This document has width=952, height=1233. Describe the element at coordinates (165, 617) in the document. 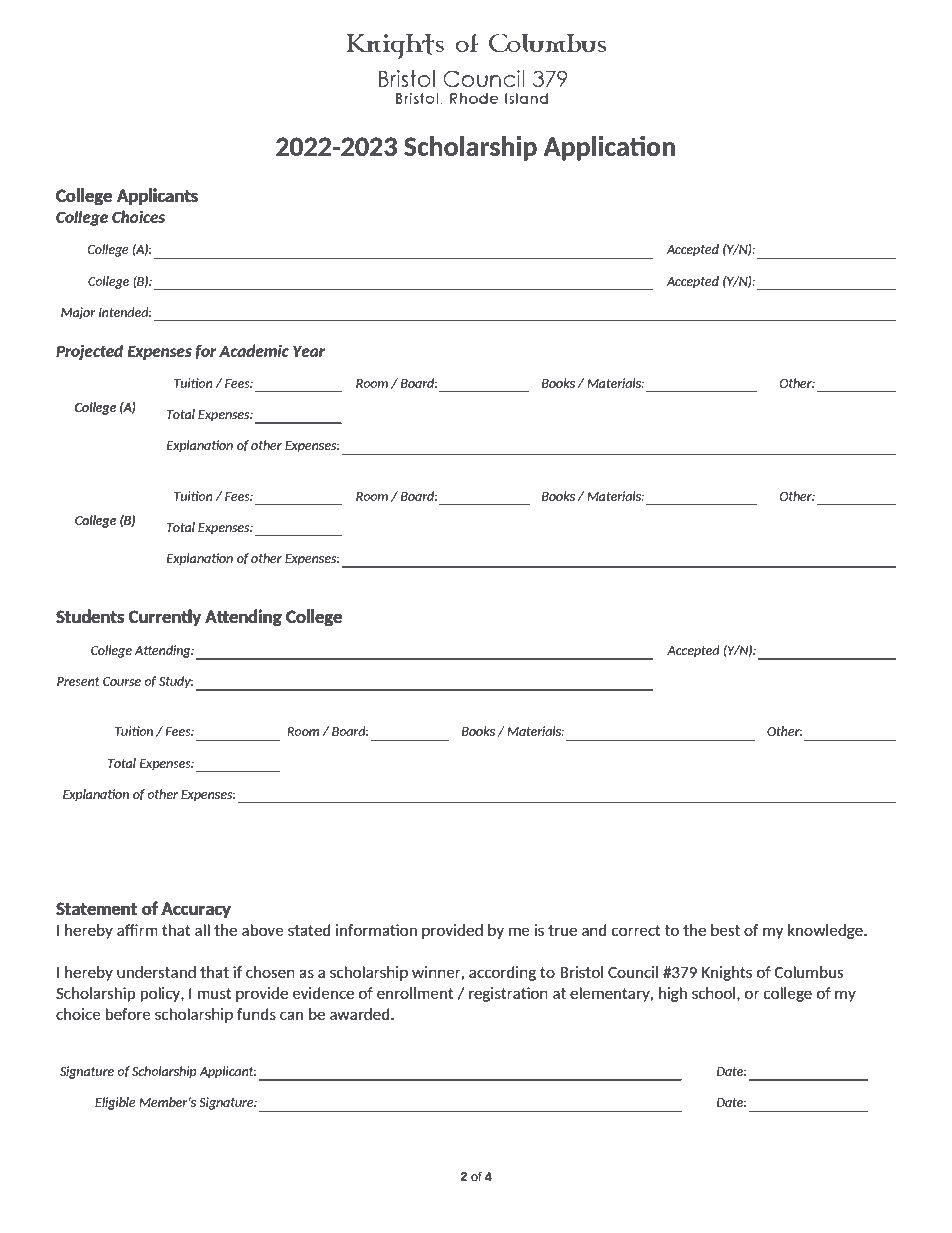

I see `Currently` at that location.
